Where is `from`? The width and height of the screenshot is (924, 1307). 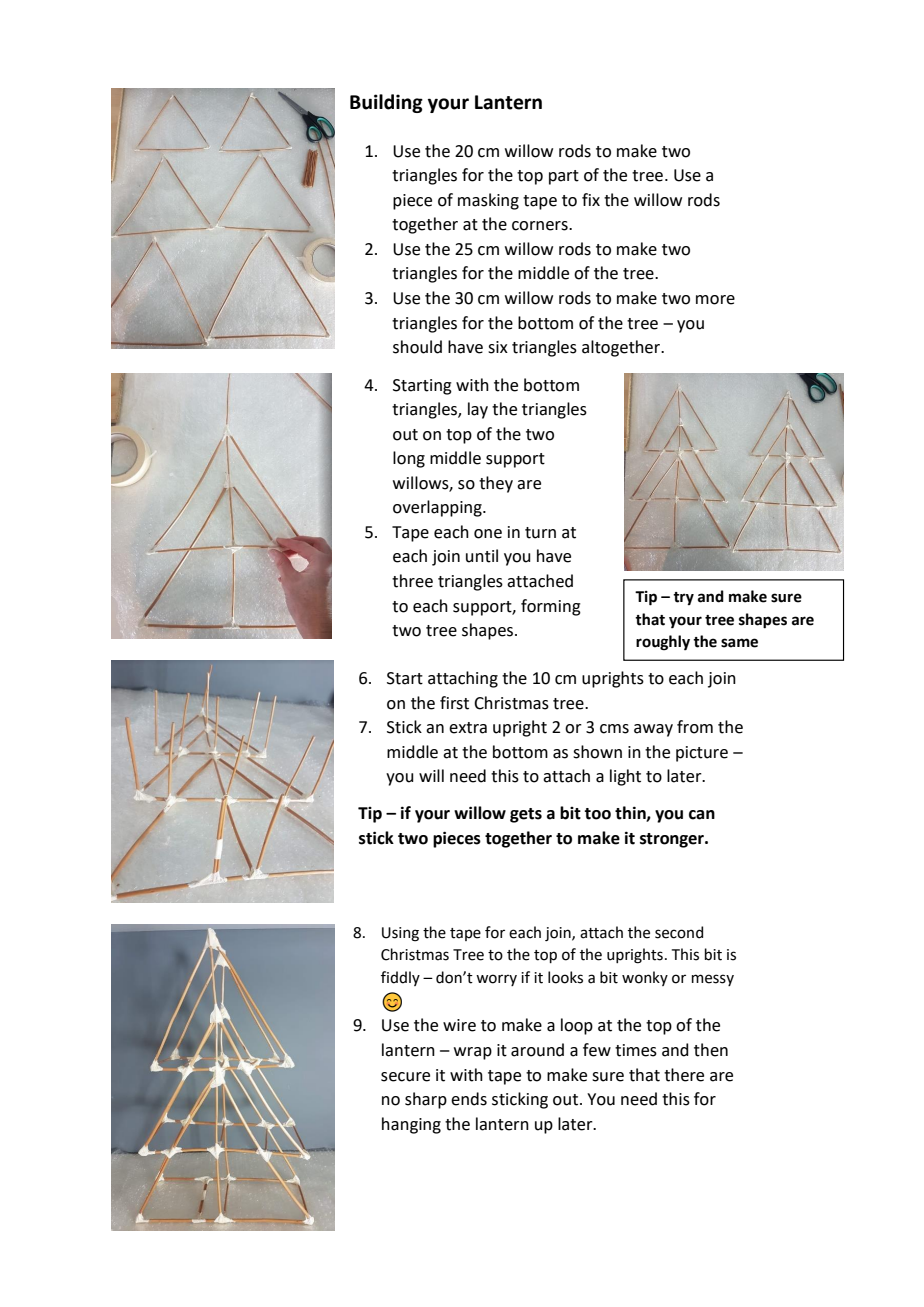 from is located at coordinates (695, 727).
